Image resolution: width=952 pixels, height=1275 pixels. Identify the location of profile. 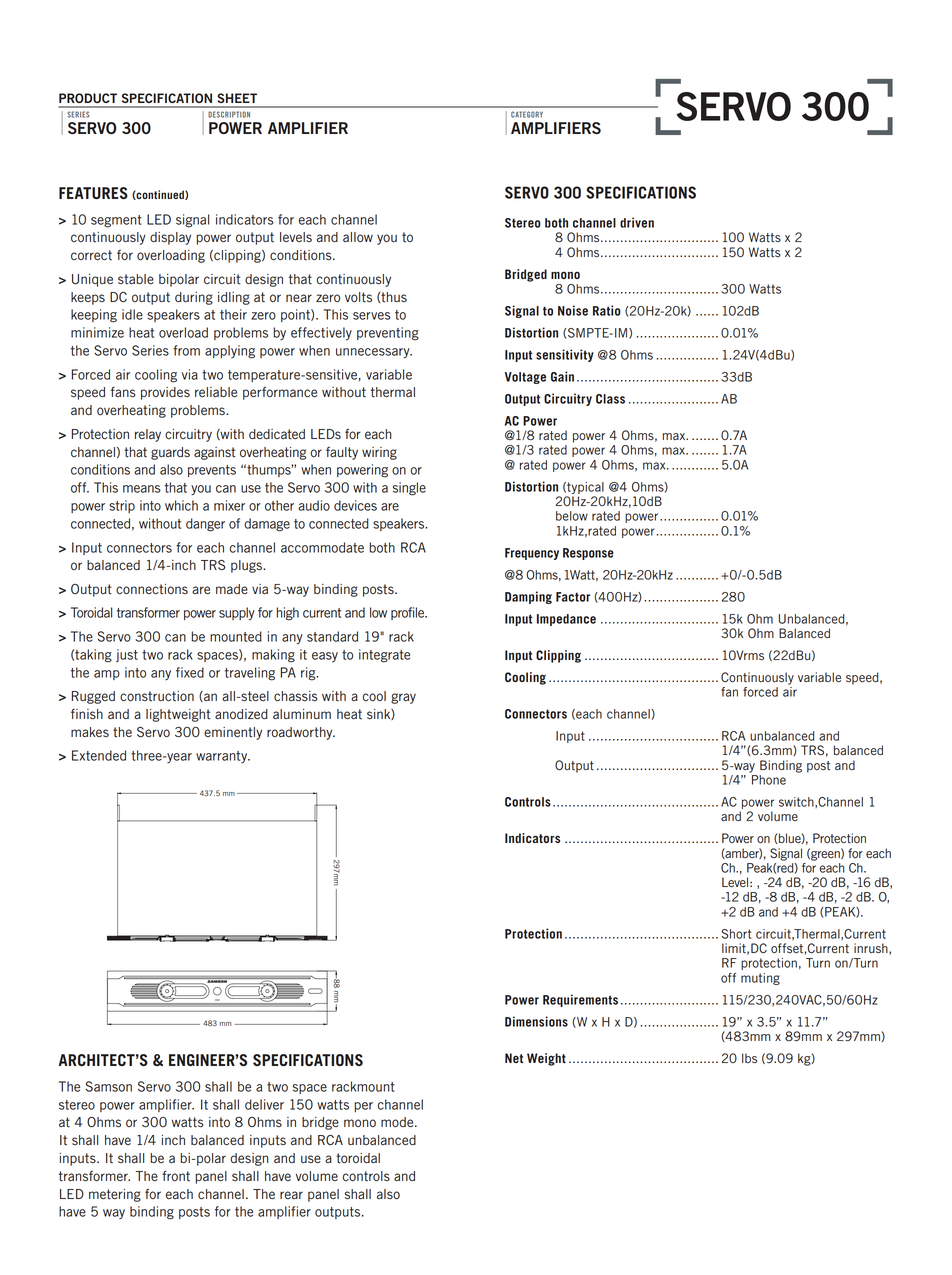
(409, 613).
